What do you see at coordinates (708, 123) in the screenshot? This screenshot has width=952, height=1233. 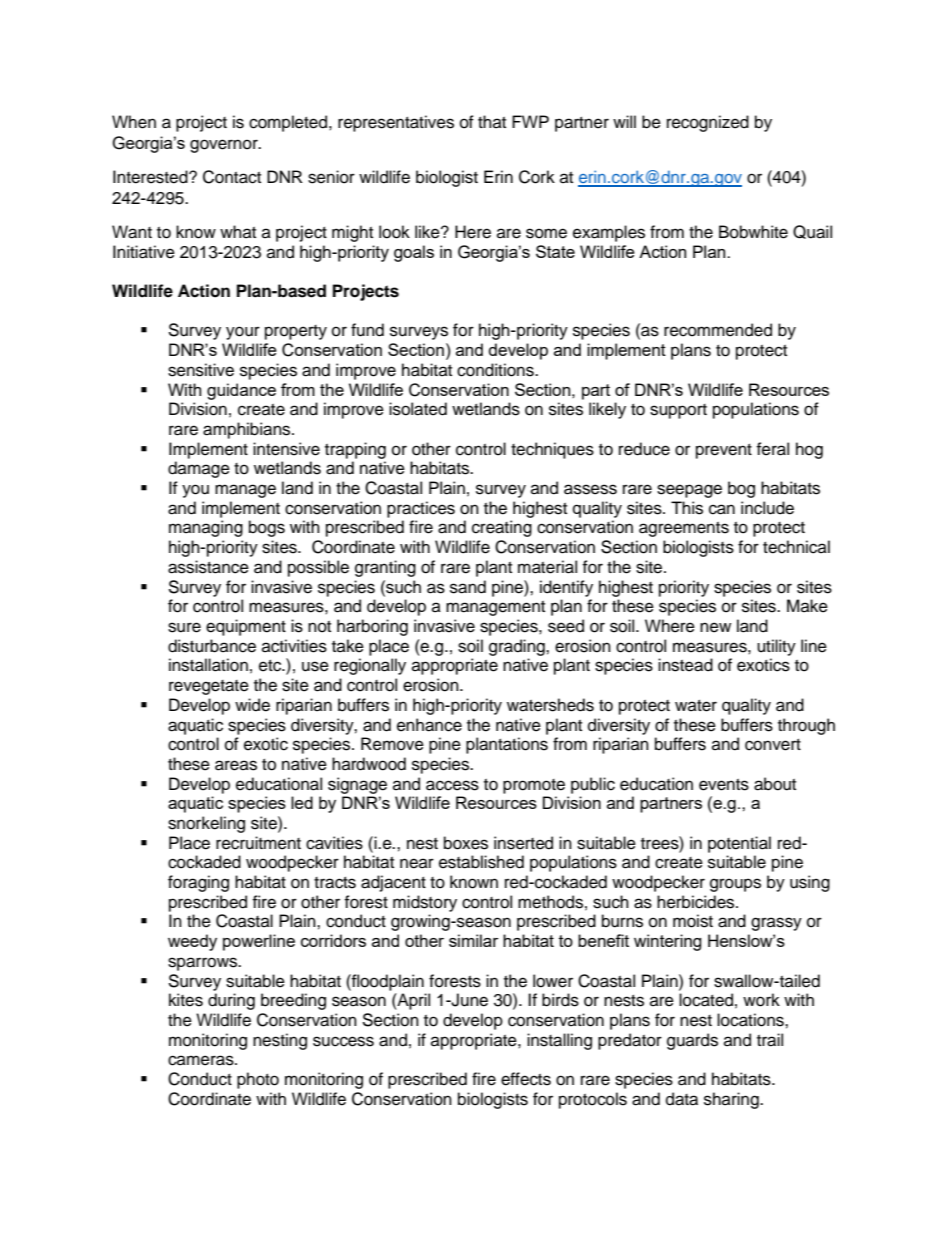 I see `recognized` at bounding box center [708, 123].
